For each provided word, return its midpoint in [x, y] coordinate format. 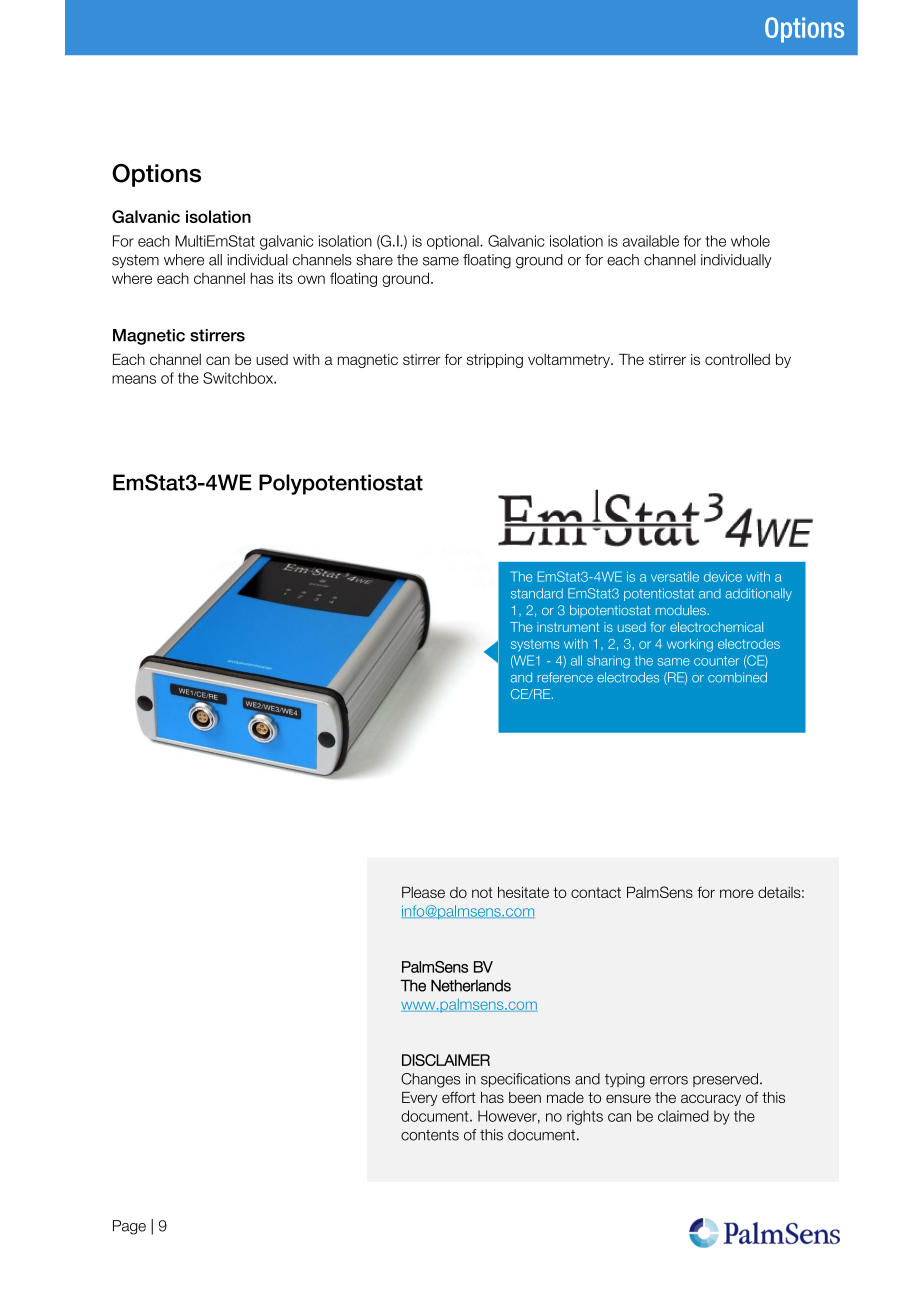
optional [454, 242]
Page [129, 1227]
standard [537, 593]
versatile [675, 576]
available [651, 241]
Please [423, 892]
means [134, 379]
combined [737, 677]
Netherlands [471, 985]
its [286, 278]
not [482, 892]
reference [565, 677]
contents [430, 1135]
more [737, 893]
